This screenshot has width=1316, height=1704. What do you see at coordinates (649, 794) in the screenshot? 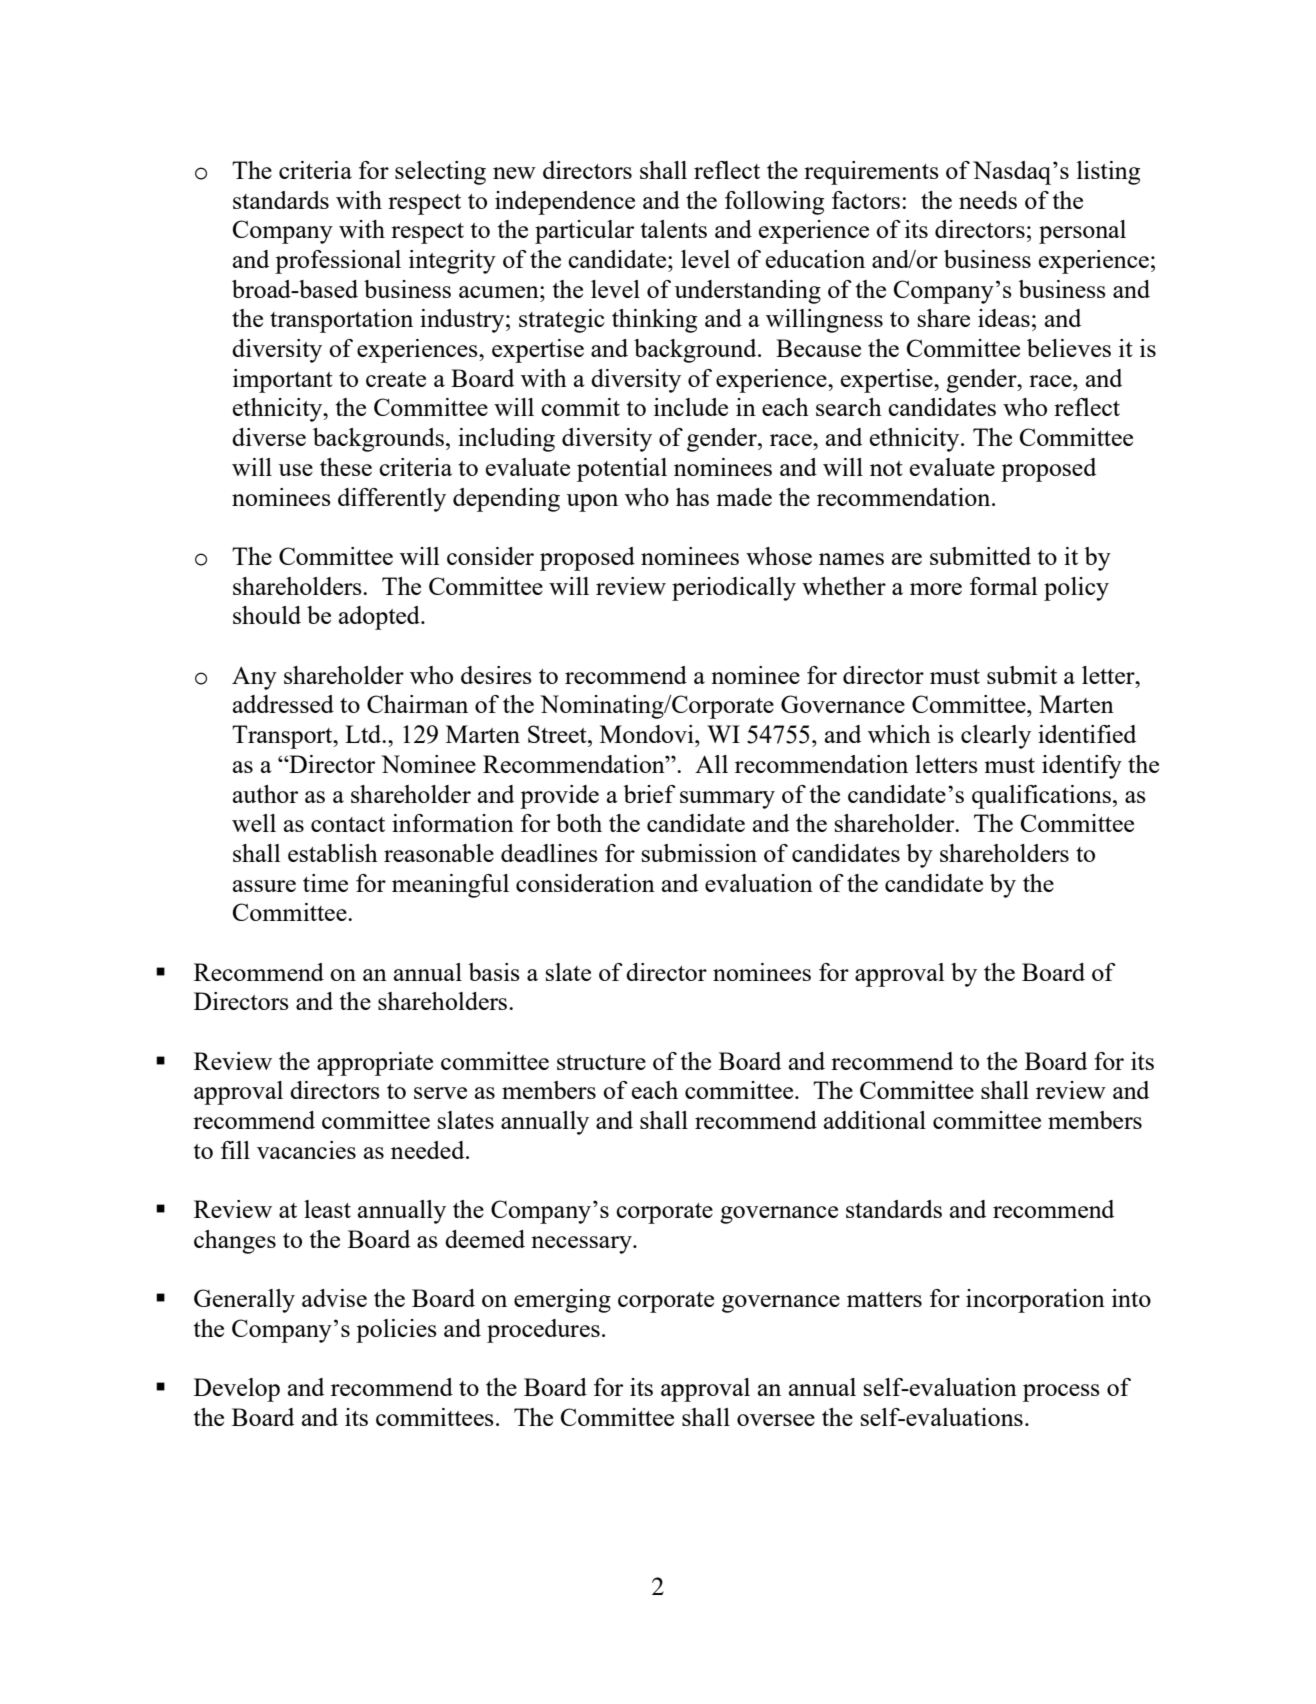
I see `brief` at bounding box center [649, 794].
